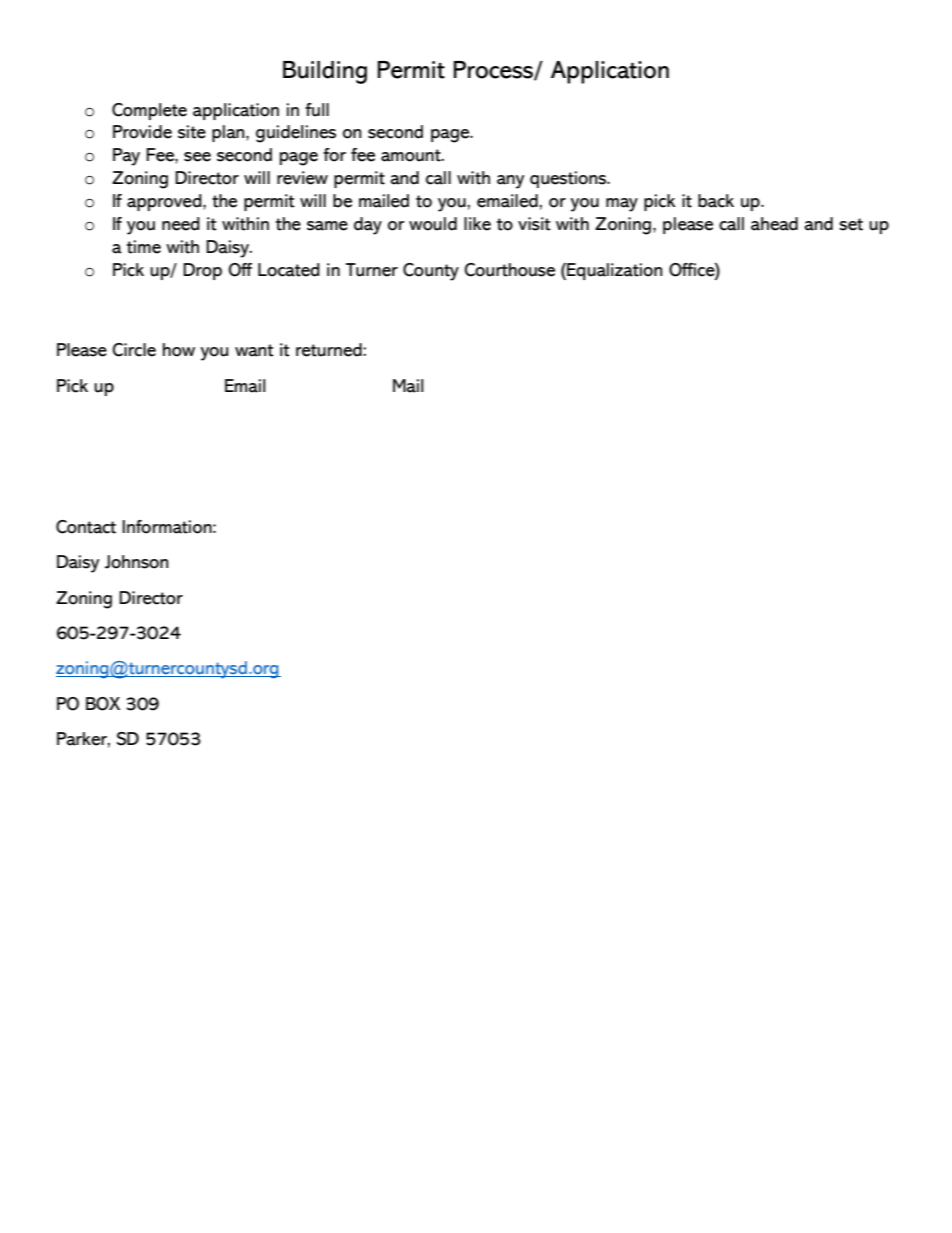 The height and width of the image is (1233, 952). What do you see at coordinates (134, 350) in the image?
I see `Circle` at bounding box center [134, 350].
